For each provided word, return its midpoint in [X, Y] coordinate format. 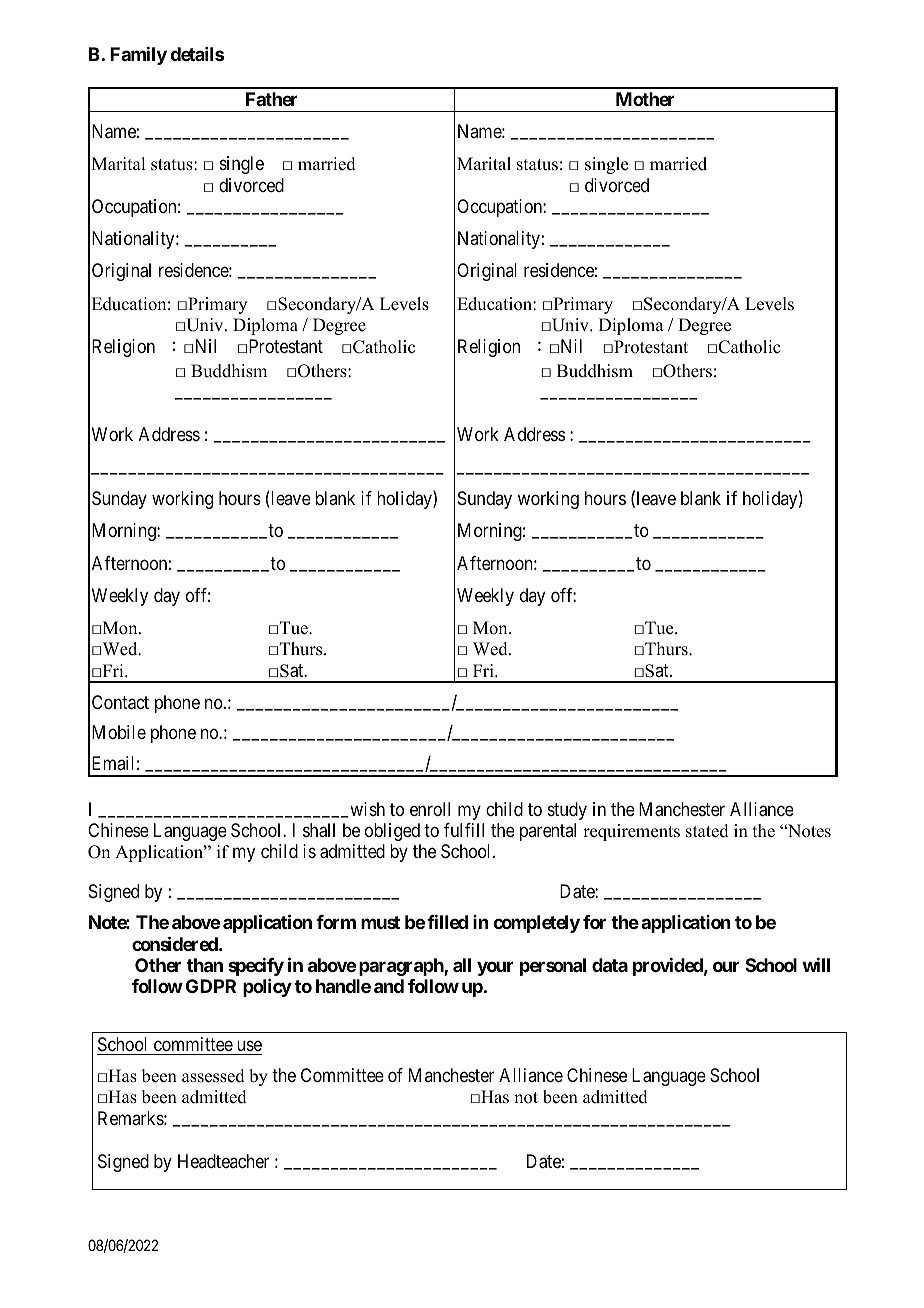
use [249, 1046]
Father [272, 99]
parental [548, 832]
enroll [430, 809]
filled [447, 922]
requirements [631, 832]
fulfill [464, 830]
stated [707, 831]
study [567, 811]
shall [319, 830]
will [816, 965]
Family [138, 56]
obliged [392, 832]
